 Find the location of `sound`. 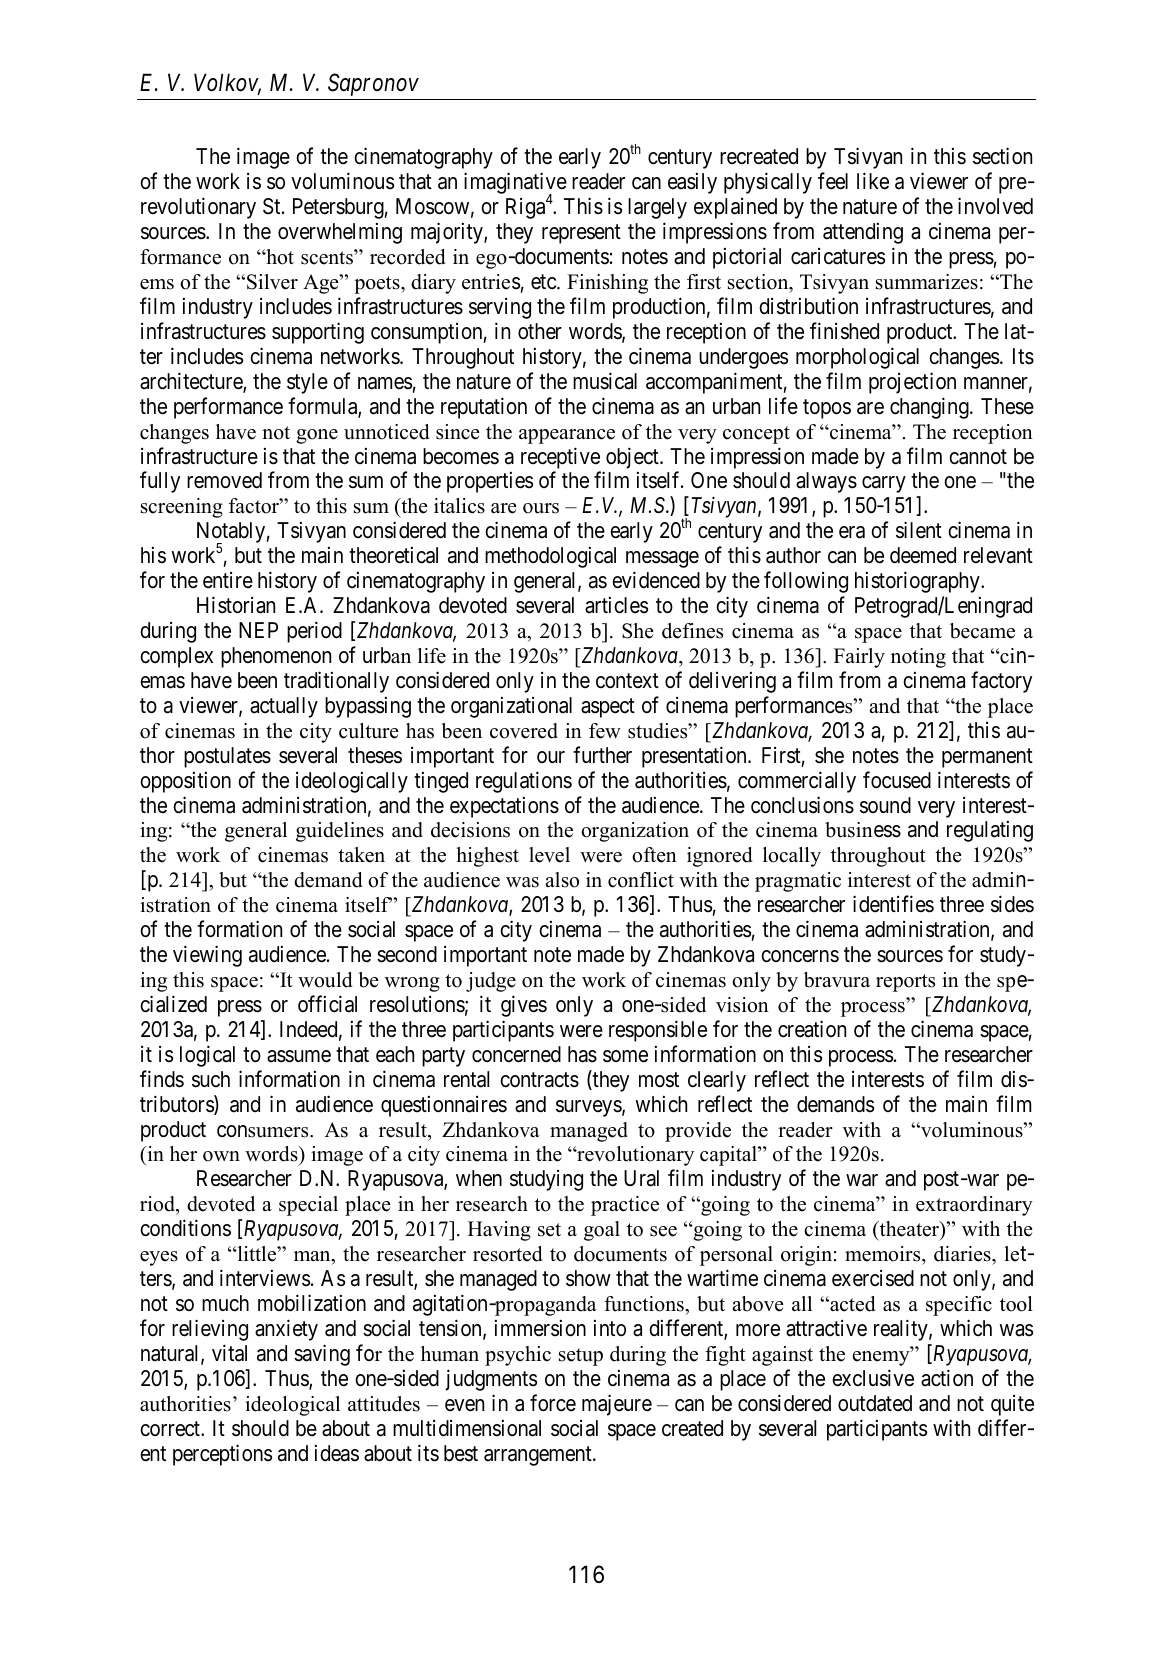

sound is located at coordinates (885, 805).
